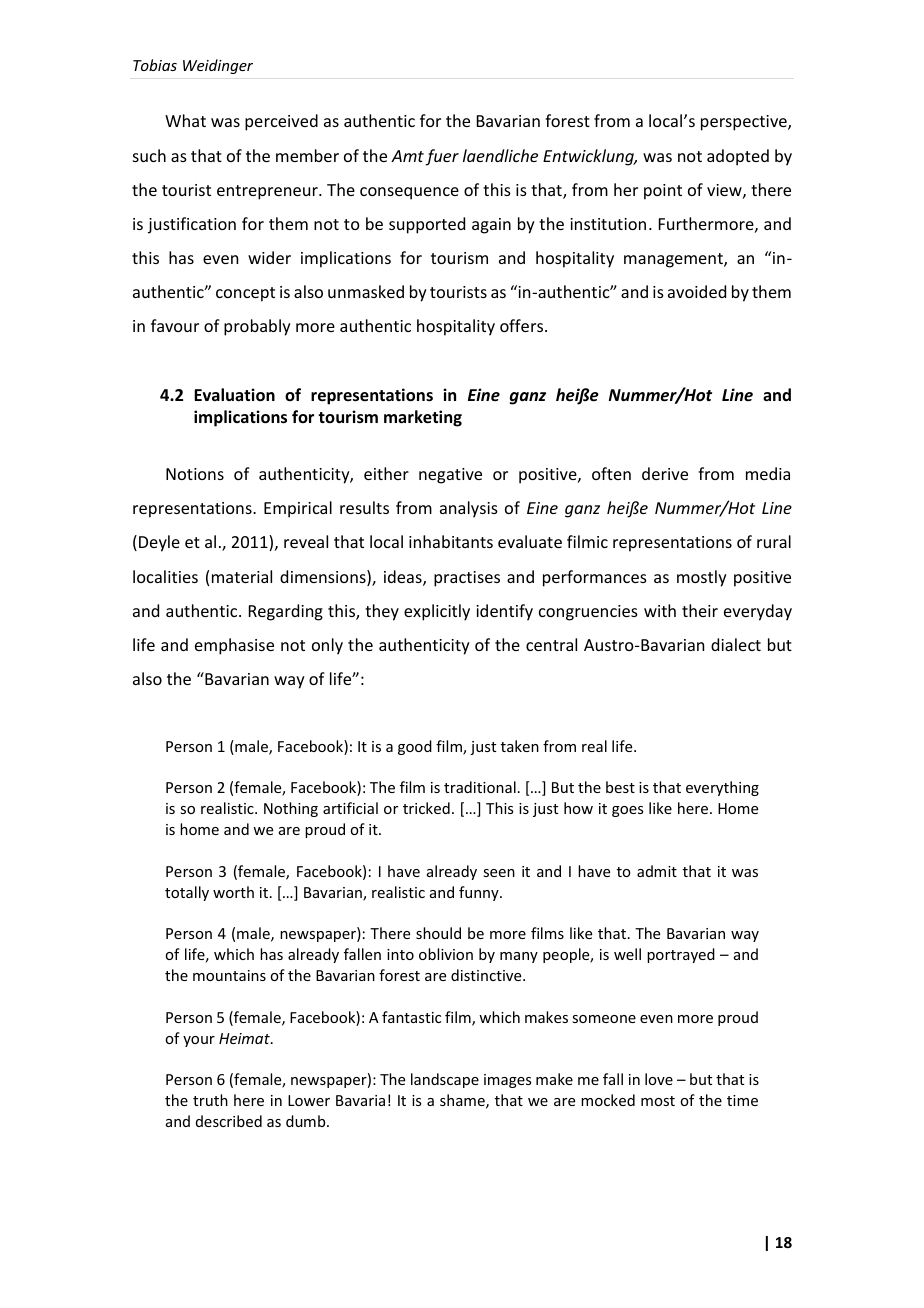 The image size is (924, 1308). What do you see at coordinates (745, 123) in the screenshot?
I see `perspective` at bounding box center [745, 123].
